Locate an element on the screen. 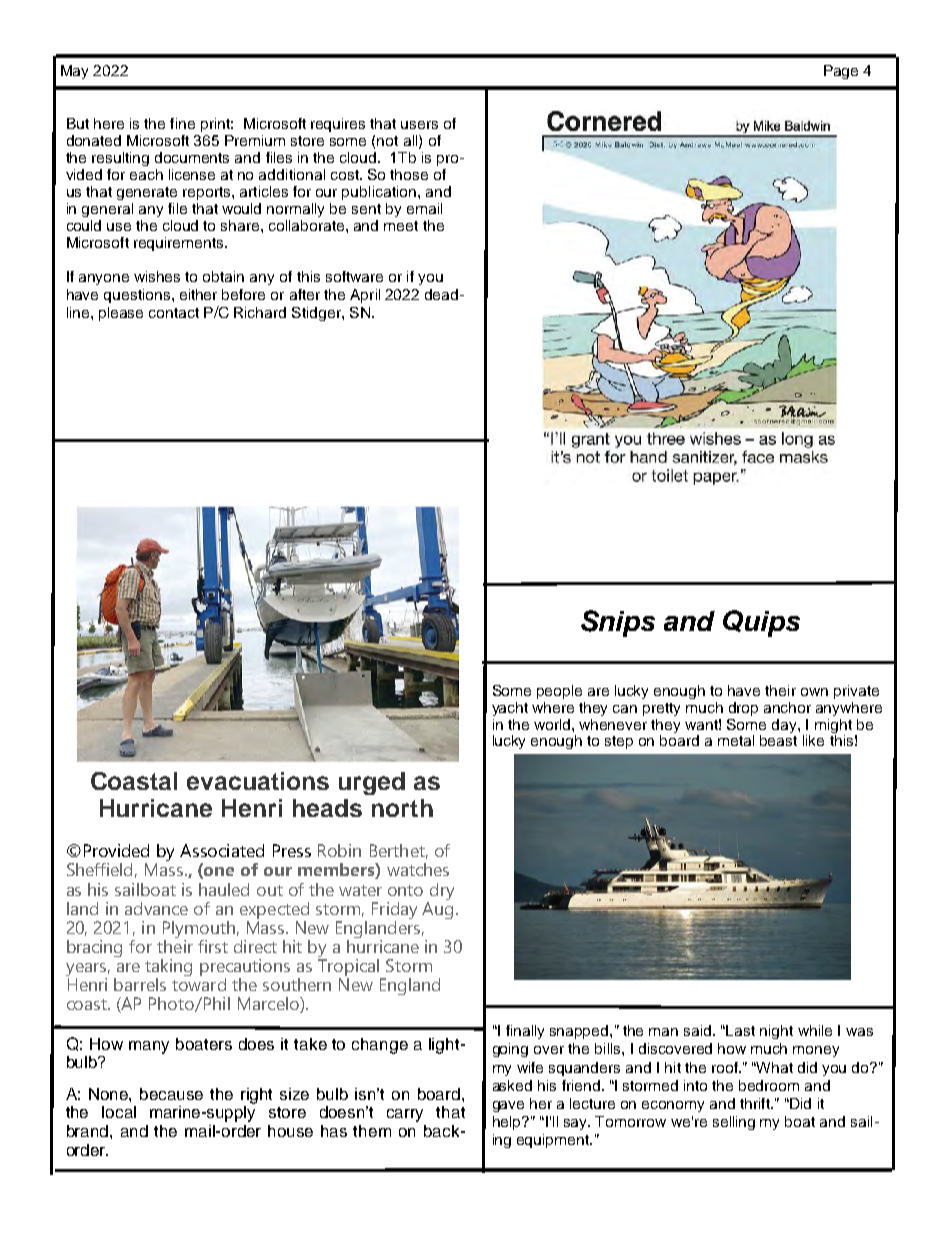 This screenshot has height=1233, width=952. Snips is located at coordinates (618, 623).
